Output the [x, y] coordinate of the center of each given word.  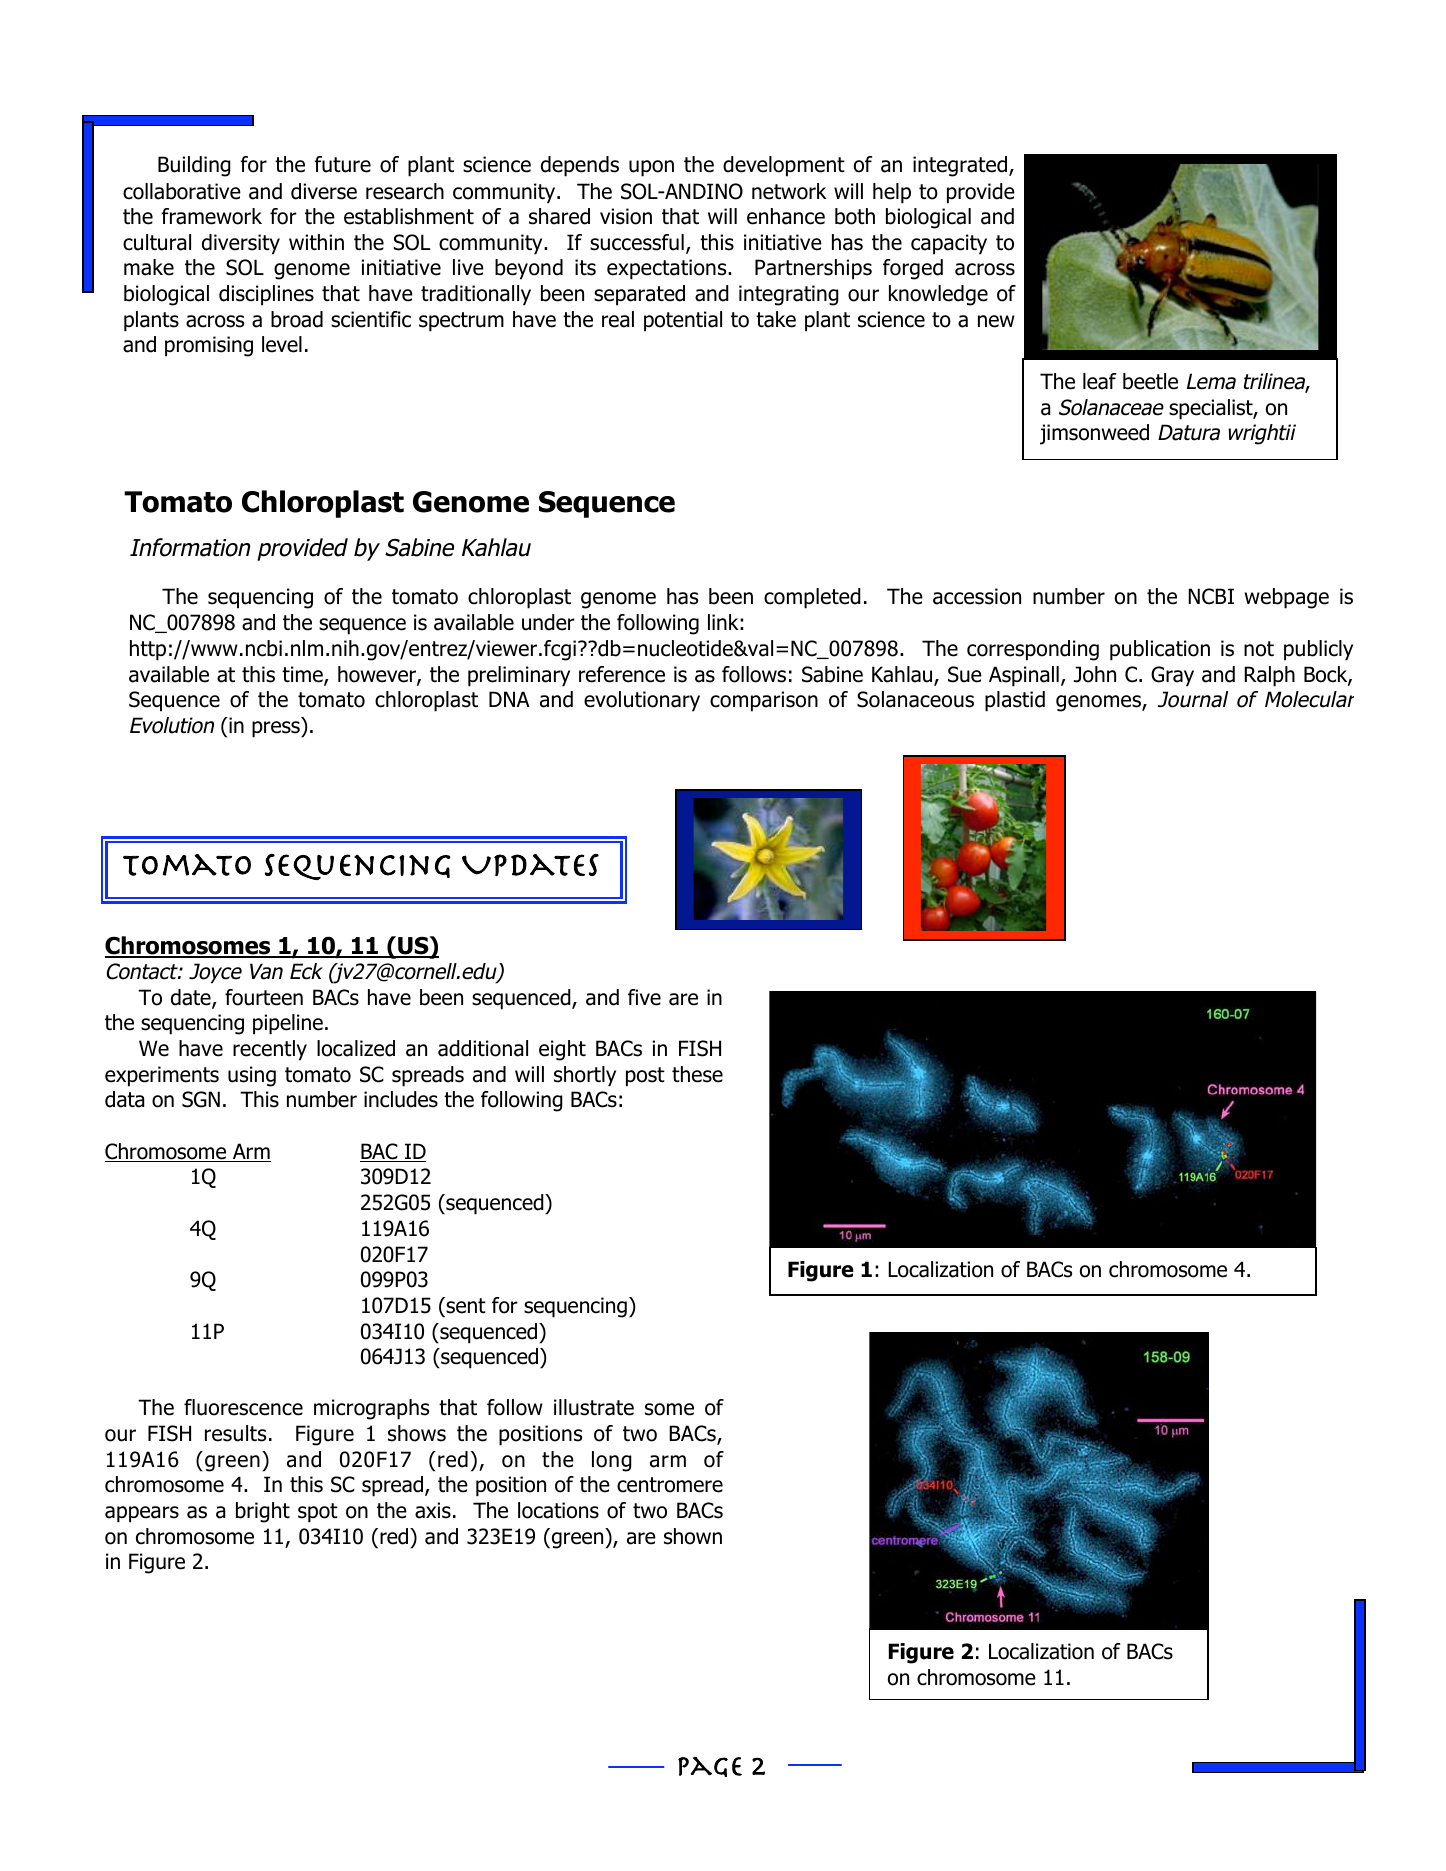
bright [263, 1512]
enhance [786, 216]
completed [812, 598]
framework [211, 216]
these [697, 1074]
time [303, 675]
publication [1160, 650]
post [645, 1077]
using [252, 1076]
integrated [960, 166]
